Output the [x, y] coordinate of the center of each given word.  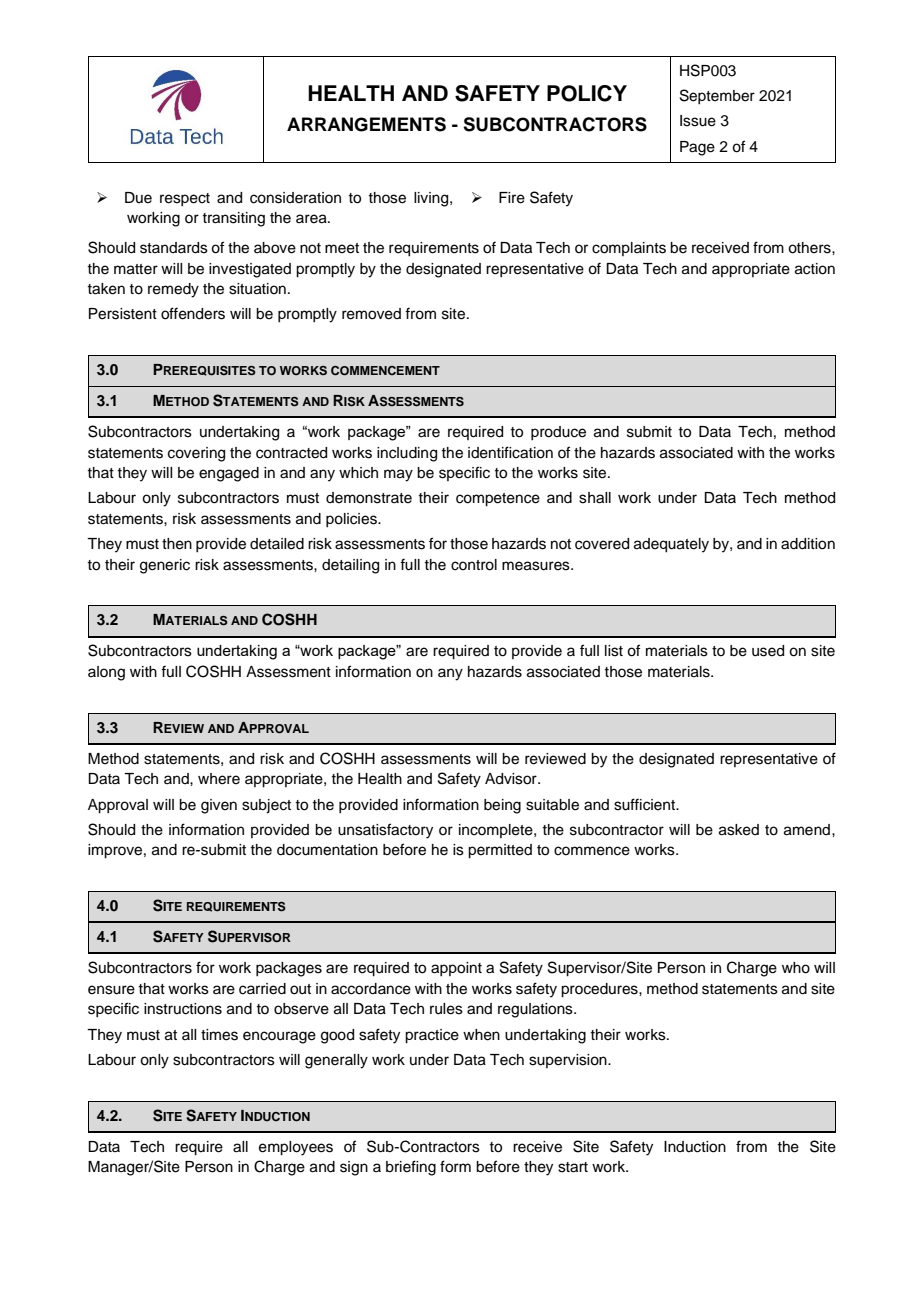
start [573, 1167]
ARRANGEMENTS [366, 124]
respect [185, 199]
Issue [698, 121]
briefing [411, 1168]
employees [296, 1148]
